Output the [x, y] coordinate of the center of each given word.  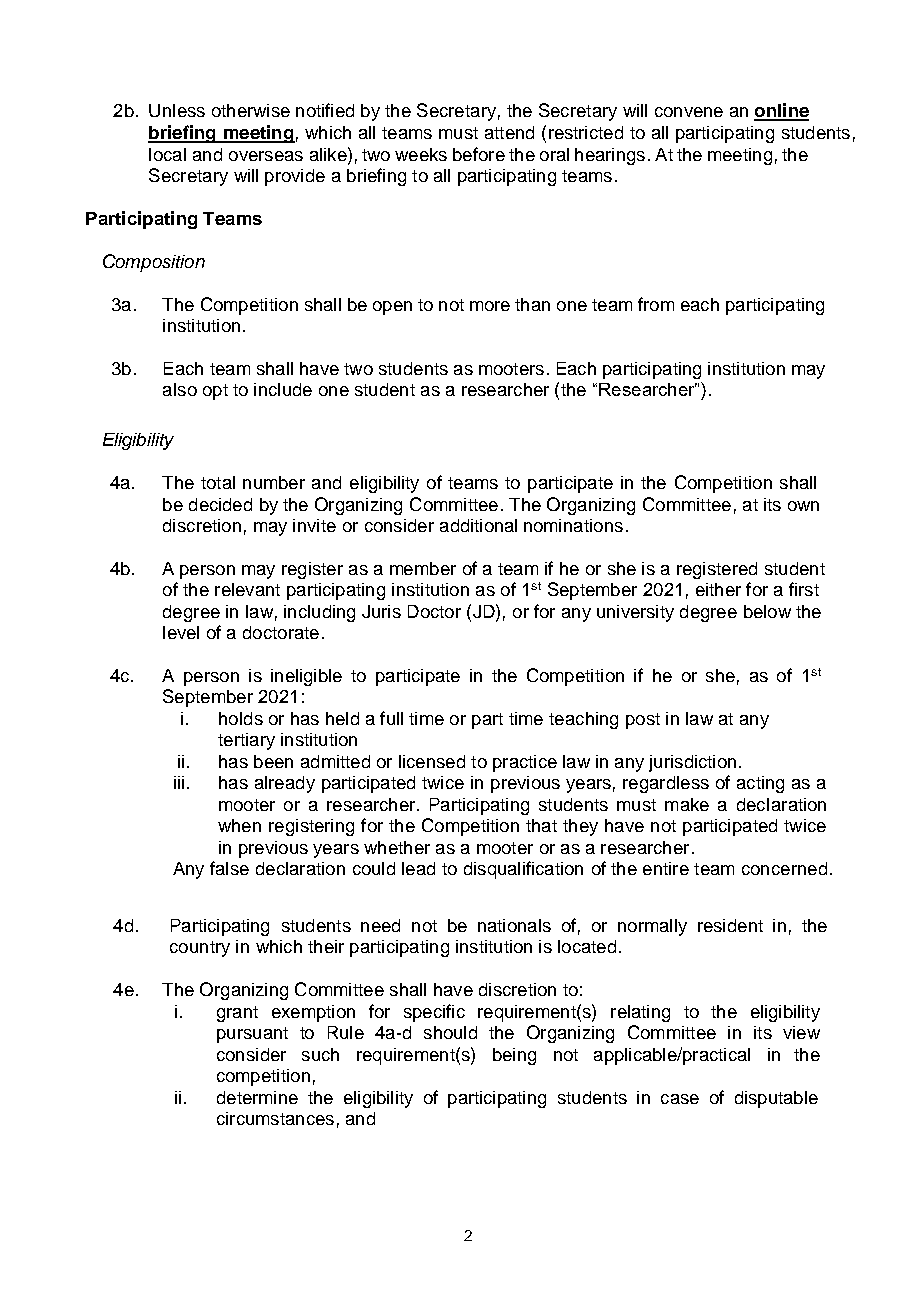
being [514, 1056]
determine [257, 1097]
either [718, 589]
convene [689, 112]
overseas [266, 156]
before [479, 154]
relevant [247, 589]
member [423, 568]
